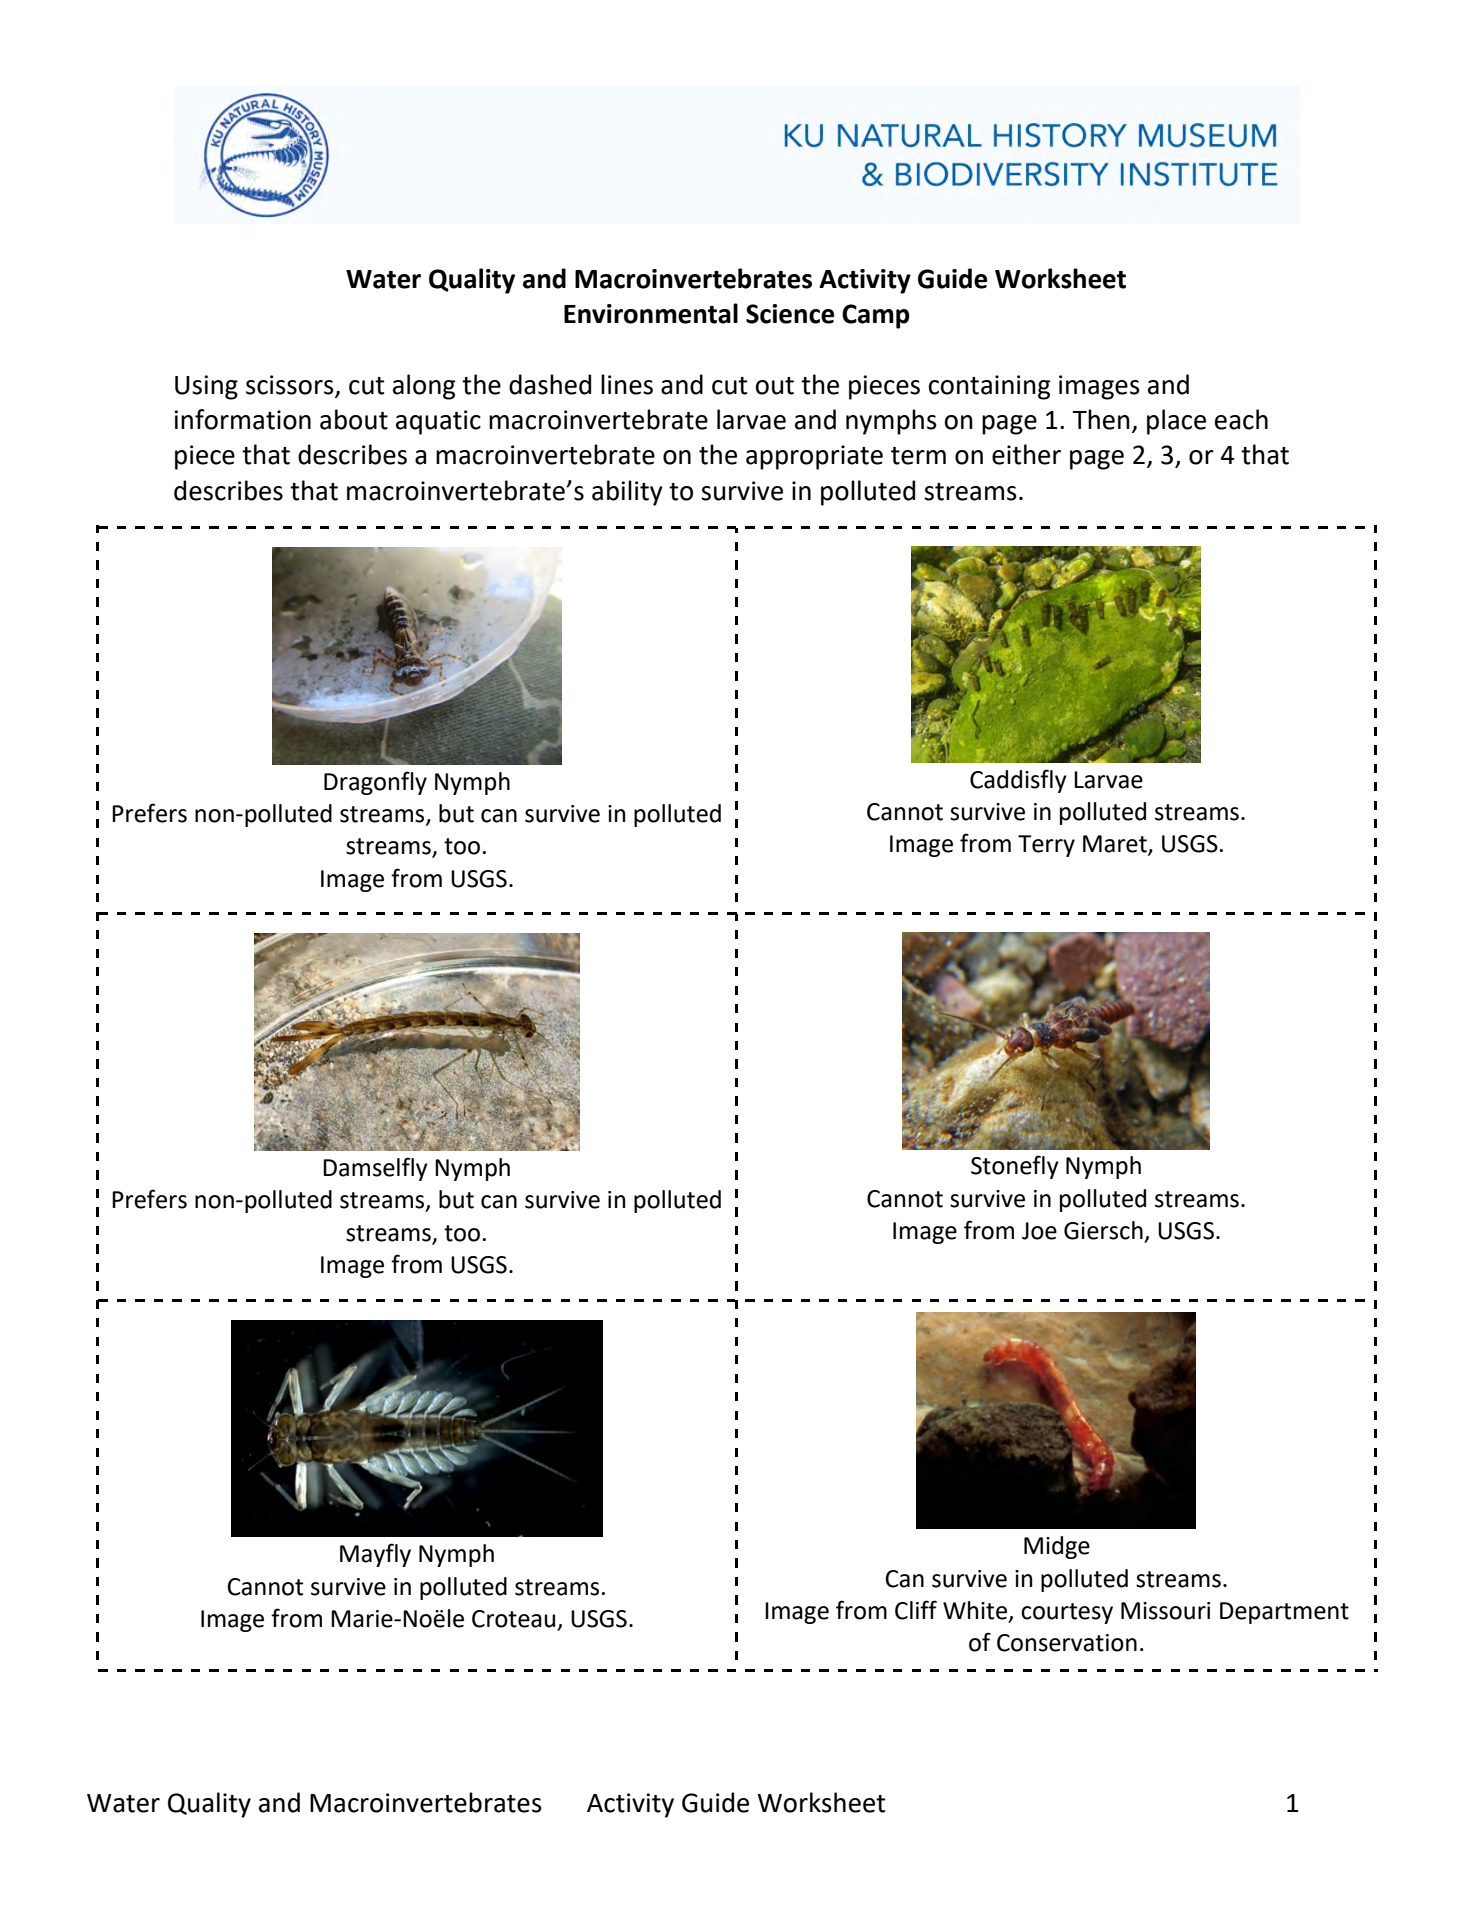 This image has height=1906, width=1473. I want to click on Science, so click(790, 314).
